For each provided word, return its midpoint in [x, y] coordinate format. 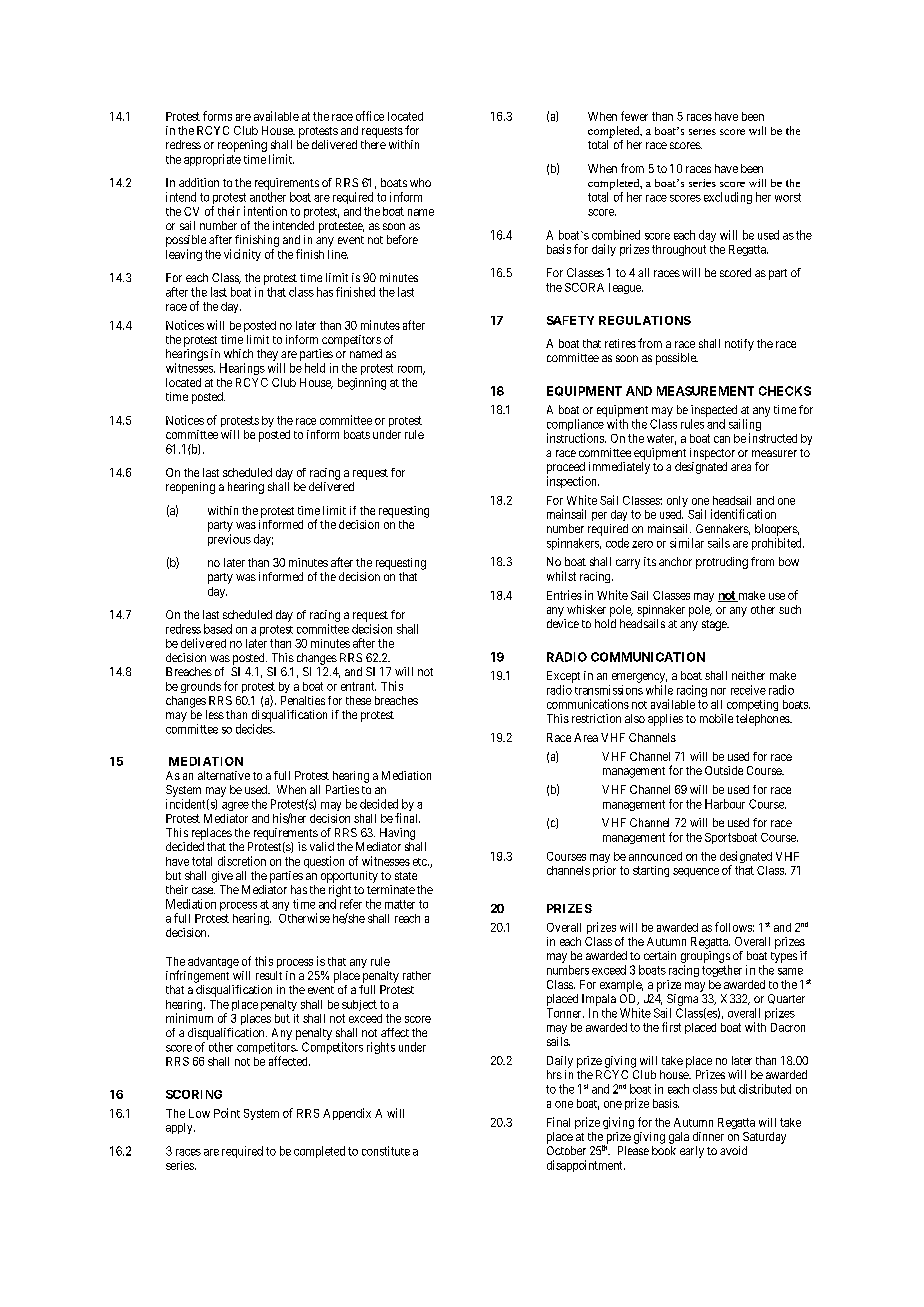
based [218, 629]
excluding [728, 198]
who [420, 182]
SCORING [194, 1094]
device [563, 623]
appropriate [212, 160]
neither [748, 675]
